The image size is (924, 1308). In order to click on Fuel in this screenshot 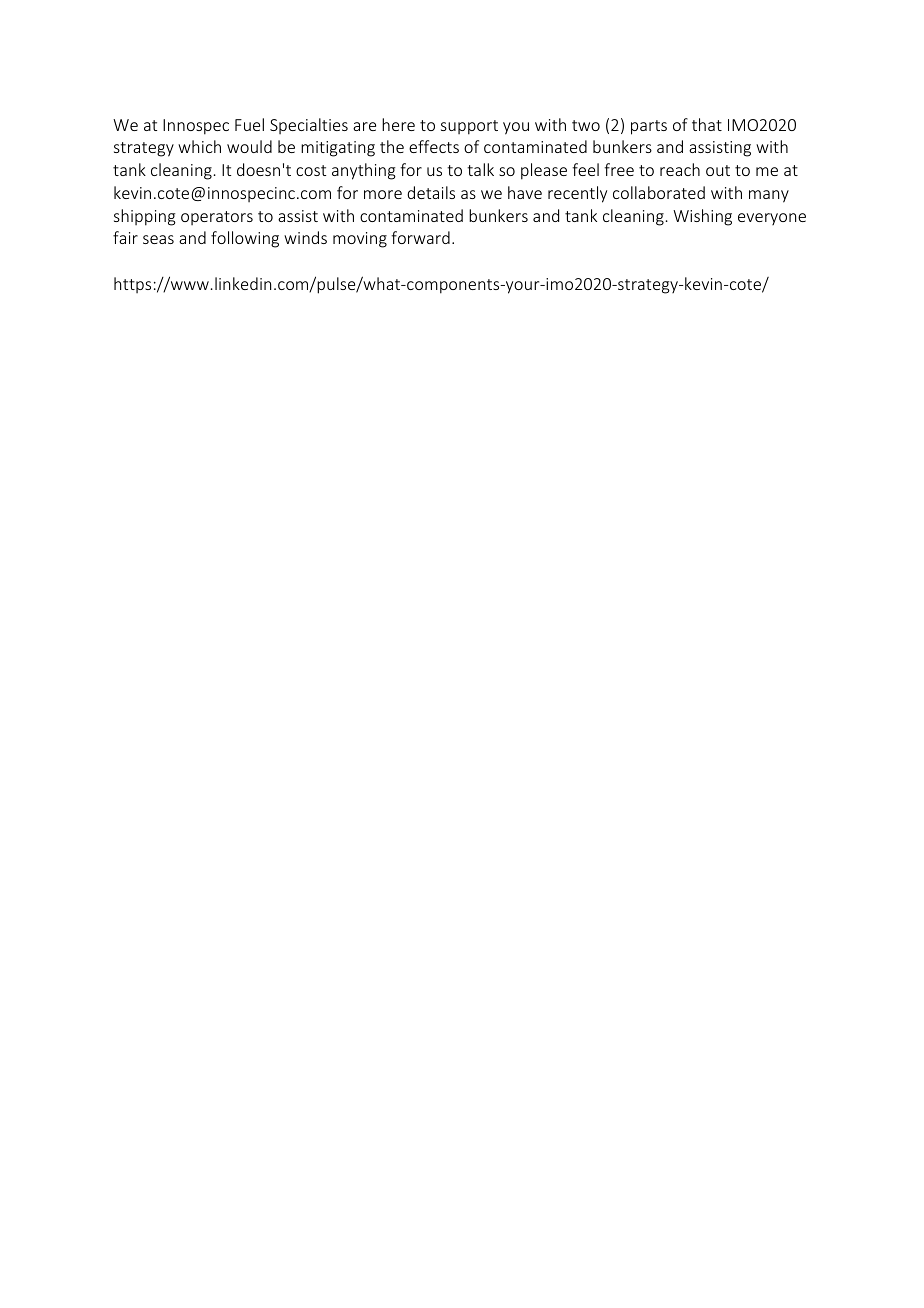, I will do `click(249, 124)`.
